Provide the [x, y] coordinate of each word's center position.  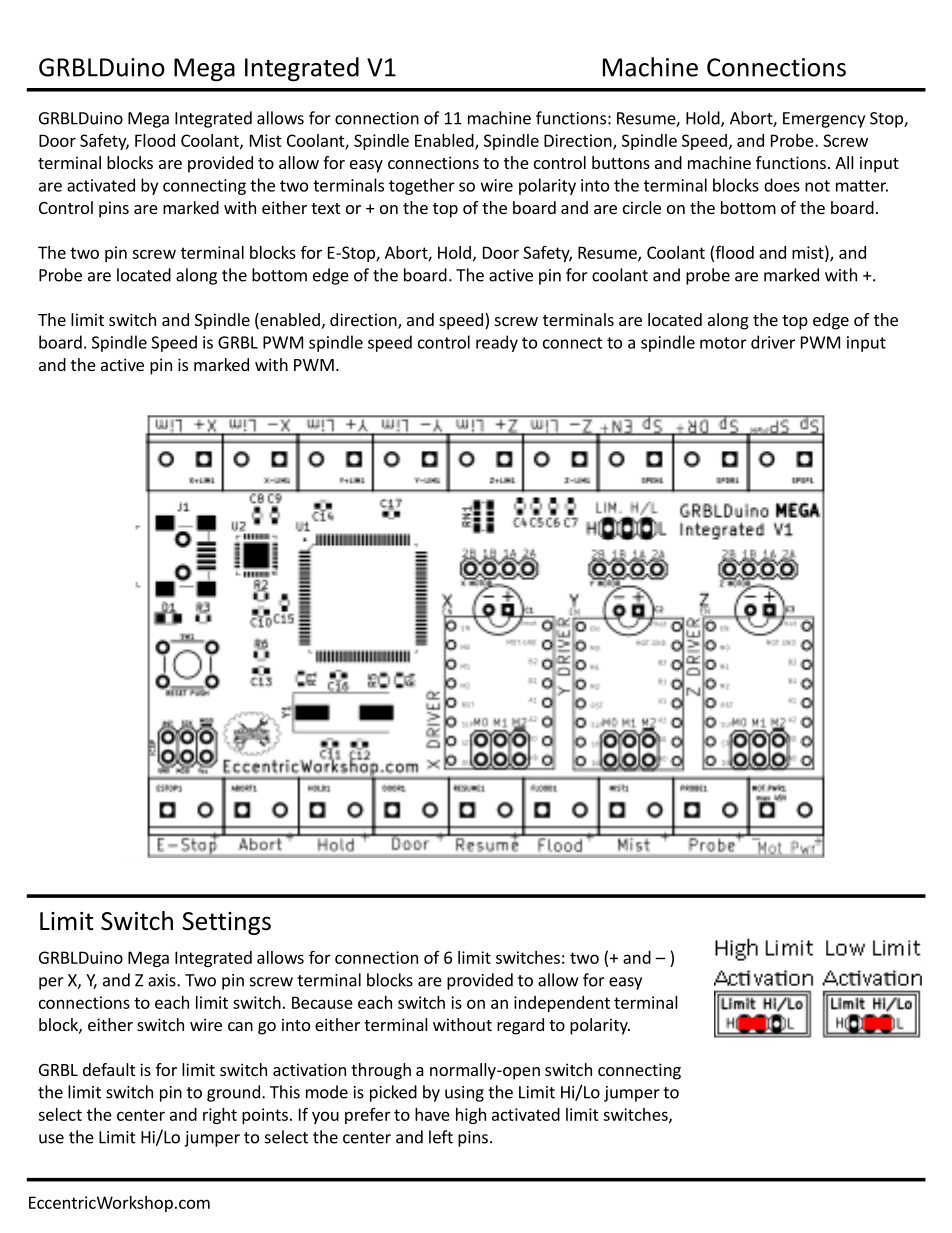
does [782, 185]
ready [497, 343]
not [817, 186]
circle [642, 207]
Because [322, 1002]
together [422, 186]
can [240, 1026]
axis [163, 980]
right [220, 1116]
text [325, 208]
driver [773, 342]
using [464, 1094]
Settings [226, 923]
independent [562, 1004]
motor [723, 343]
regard [520, 1026]
